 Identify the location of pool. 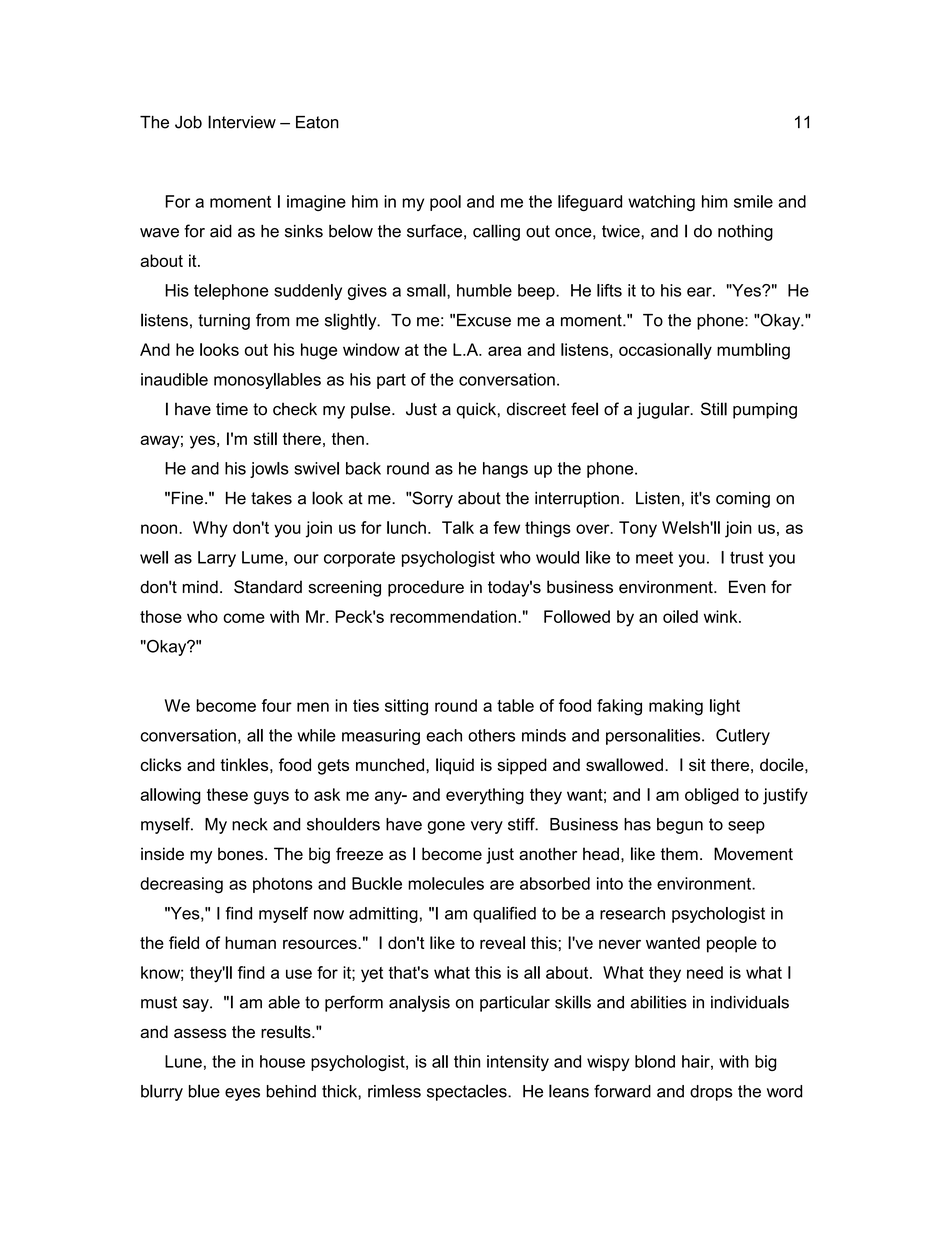
(445, 203).
